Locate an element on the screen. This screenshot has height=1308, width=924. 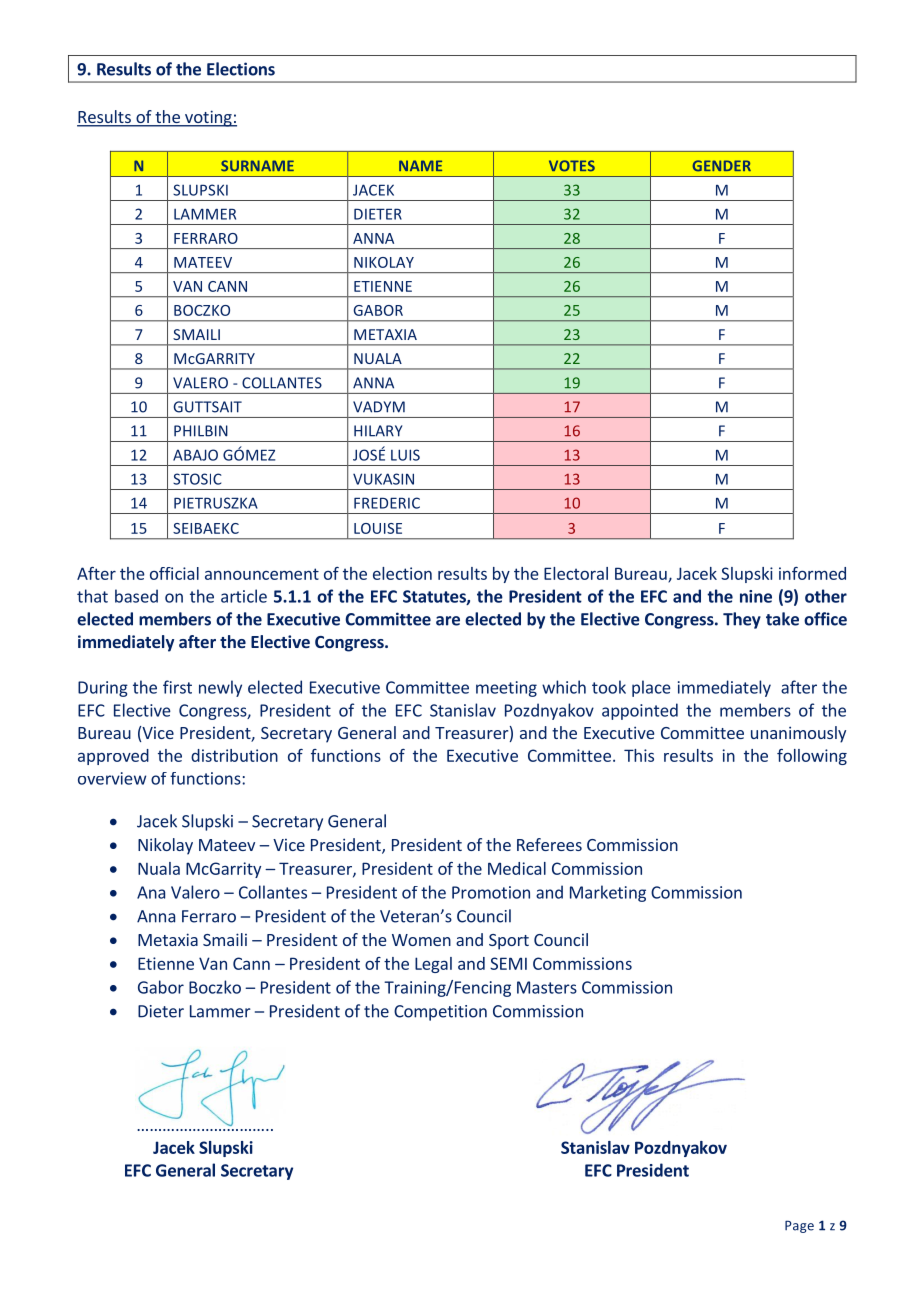
Competition is located at coordinates (440, 1013).
